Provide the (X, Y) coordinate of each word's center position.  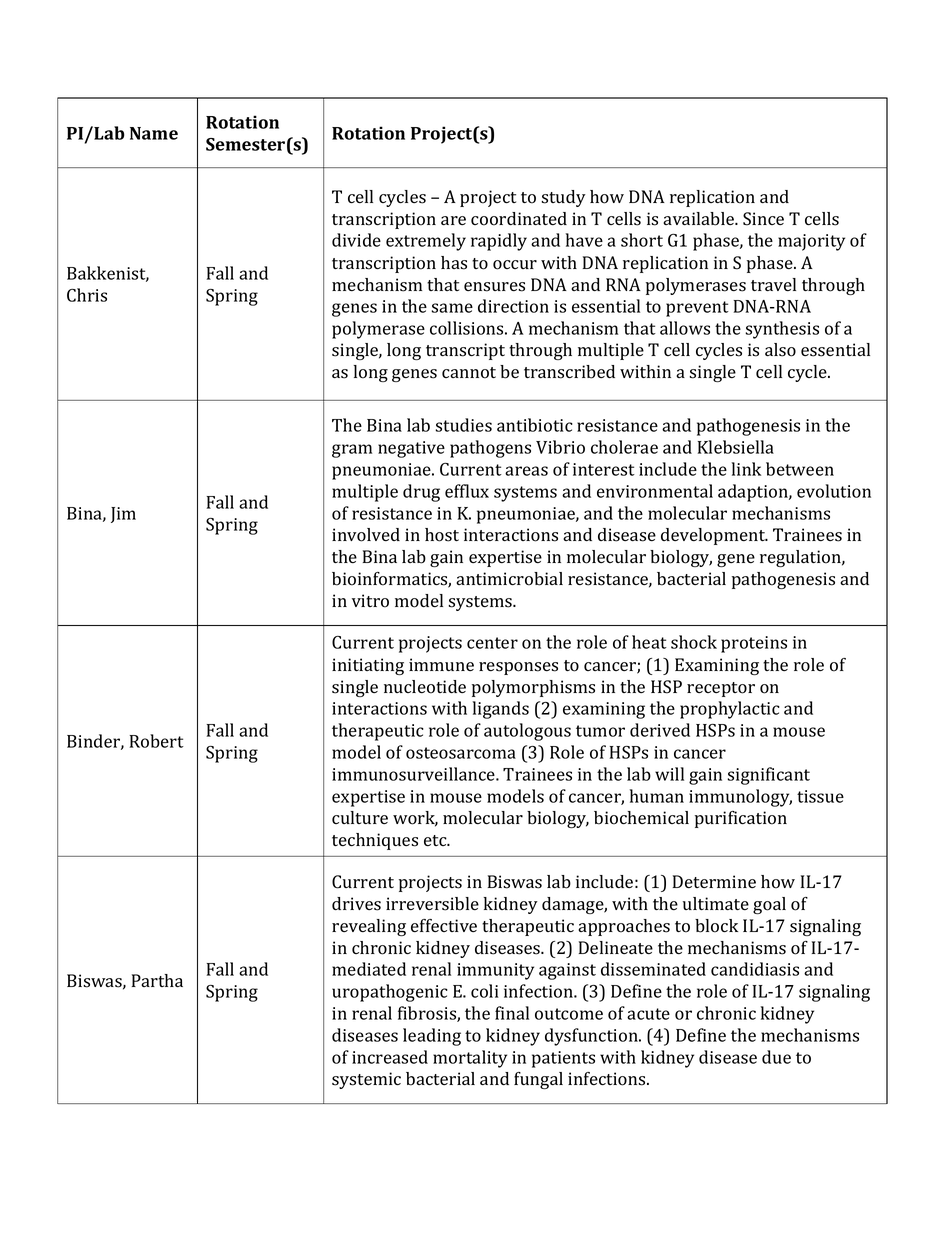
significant (768, 776)
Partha (157, 980)
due (776, 1057)
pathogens (490, 449)
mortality (470, 1059)
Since (763, 219)
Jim (123, 515)
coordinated (519, 219)
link (746, 469)
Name (154, 133)
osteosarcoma (461, 753)
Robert (157, 741)
